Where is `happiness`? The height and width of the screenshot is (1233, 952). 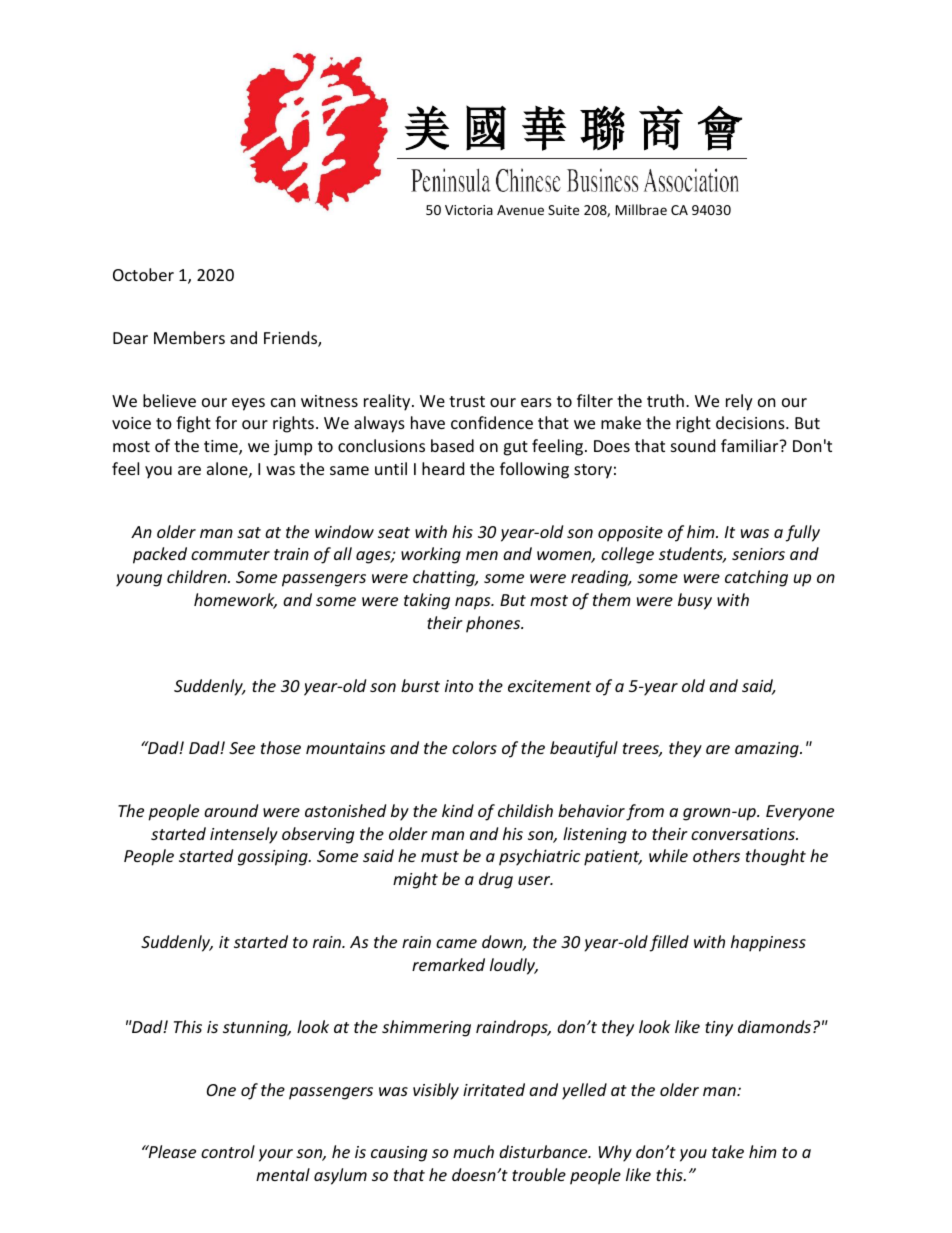
happiness is located at coordinates (768, 943).
